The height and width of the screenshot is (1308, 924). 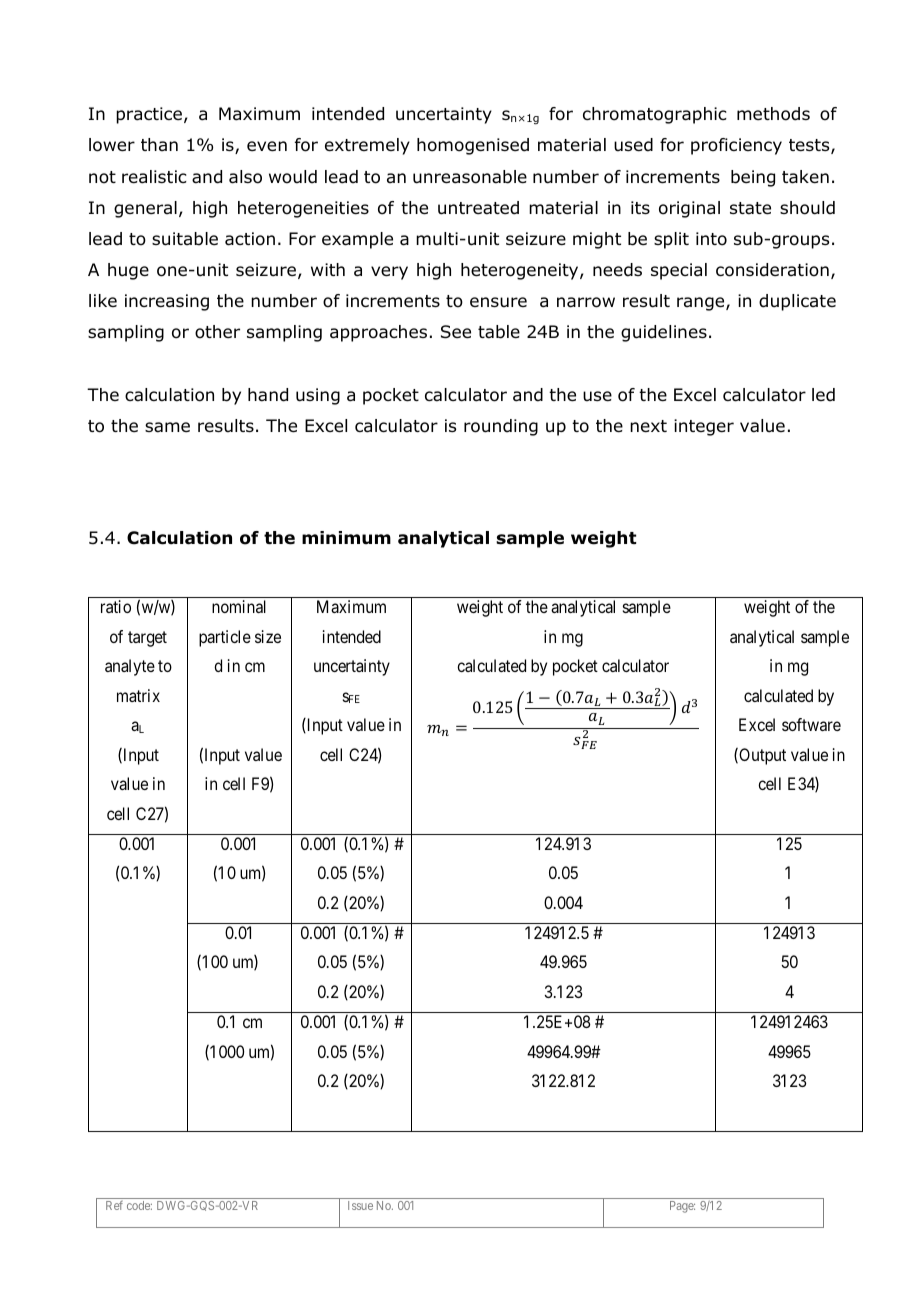 What do you see at coordinates (159, 144) in the screenshot?
I see `than` at bounding box center [159, 144].
